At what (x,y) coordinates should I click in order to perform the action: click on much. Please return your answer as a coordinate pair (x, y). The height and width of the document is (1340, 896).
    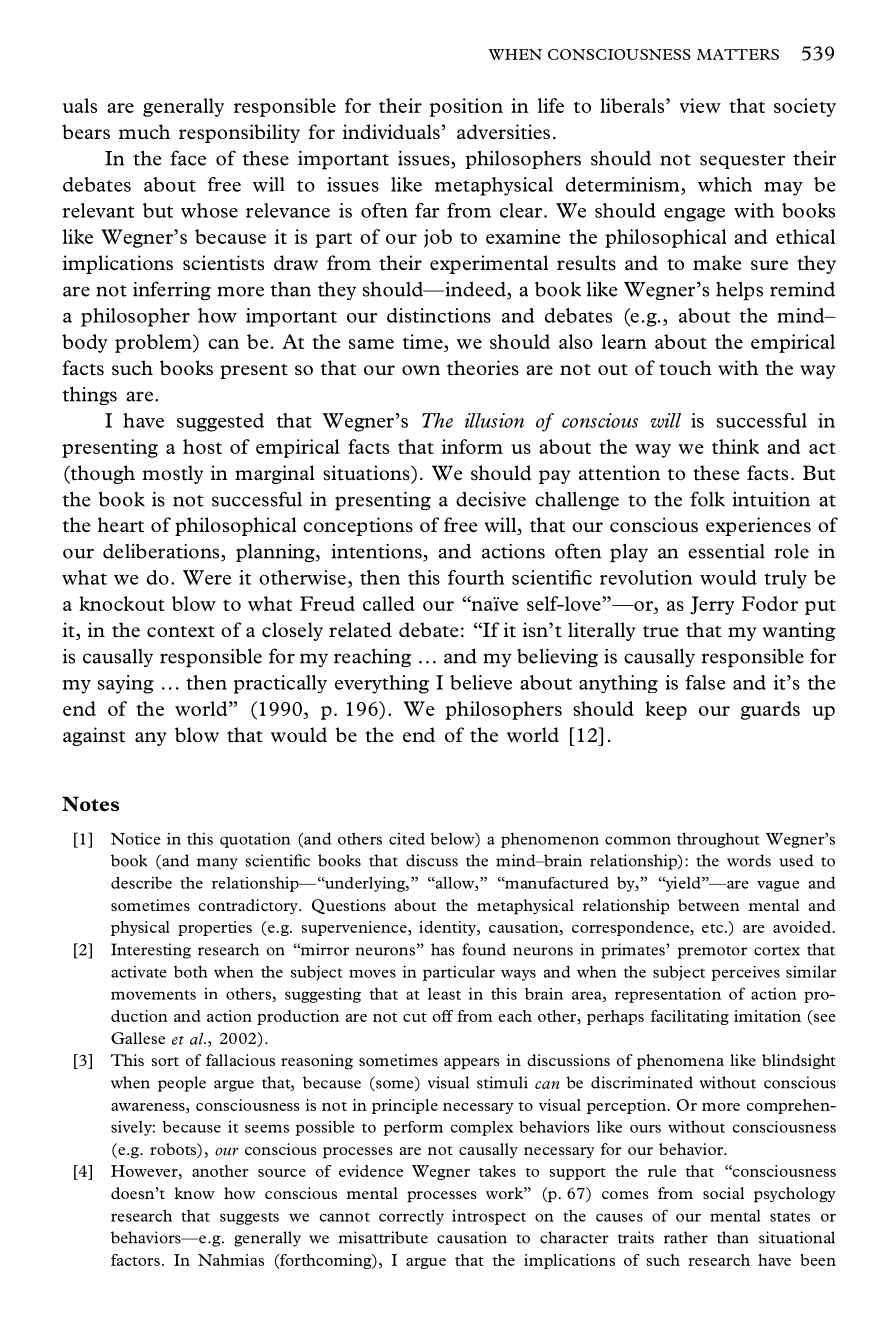
    Looking at the image, I should click on (144, 132).
